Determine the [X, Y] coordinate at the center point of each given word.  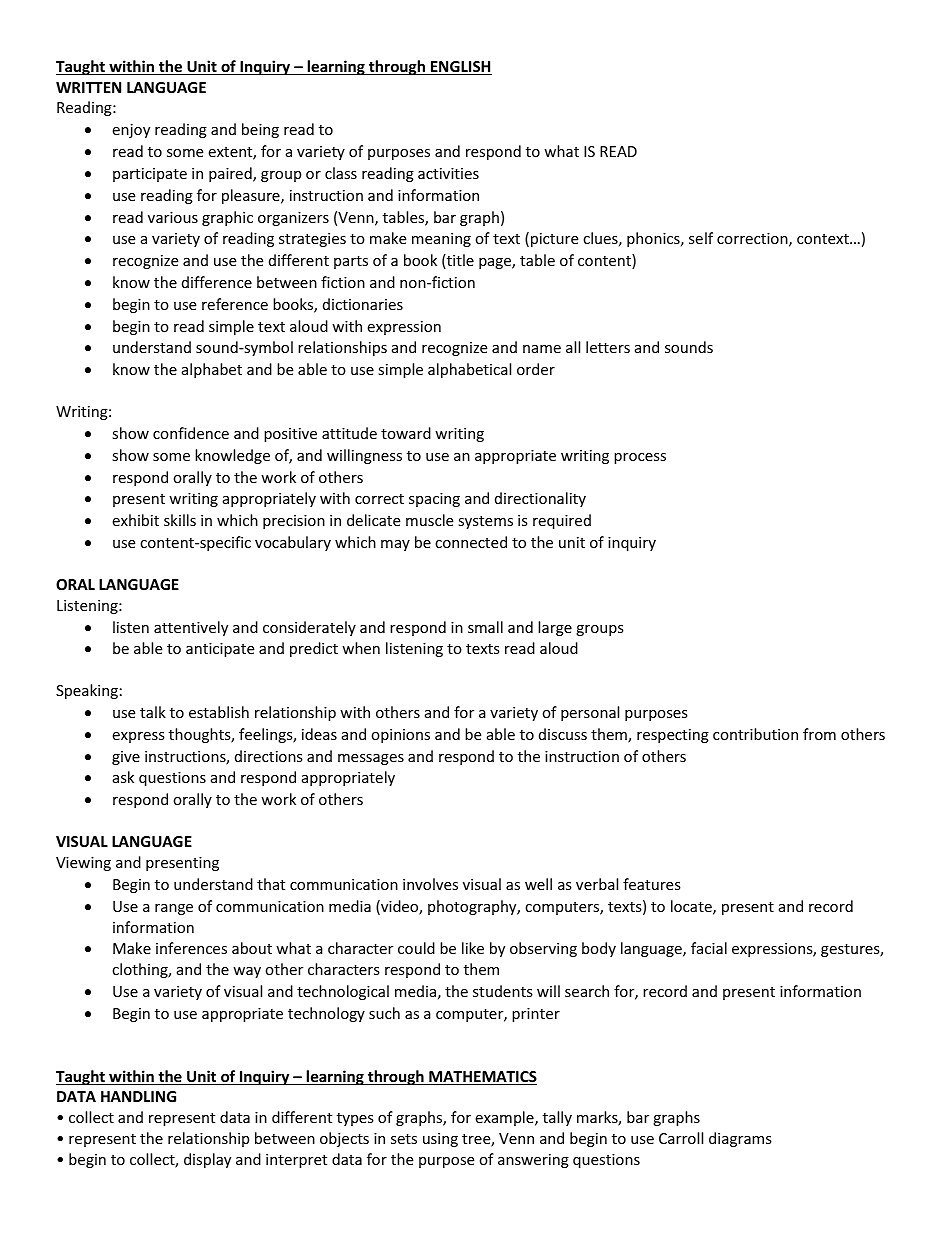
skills [180, 520]
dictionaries [363, 304]
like [473, 948]
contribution [755, 734]
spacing [434, 500]
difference [217, 282]
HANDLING [138, 1096]
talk [153, 712]
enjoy [131, 131]
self [701, 238]
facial [709, 948]
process [640, 458]
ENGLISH [460, 68]
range [174, 909]
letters [608, 347]
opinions [400, 736]
